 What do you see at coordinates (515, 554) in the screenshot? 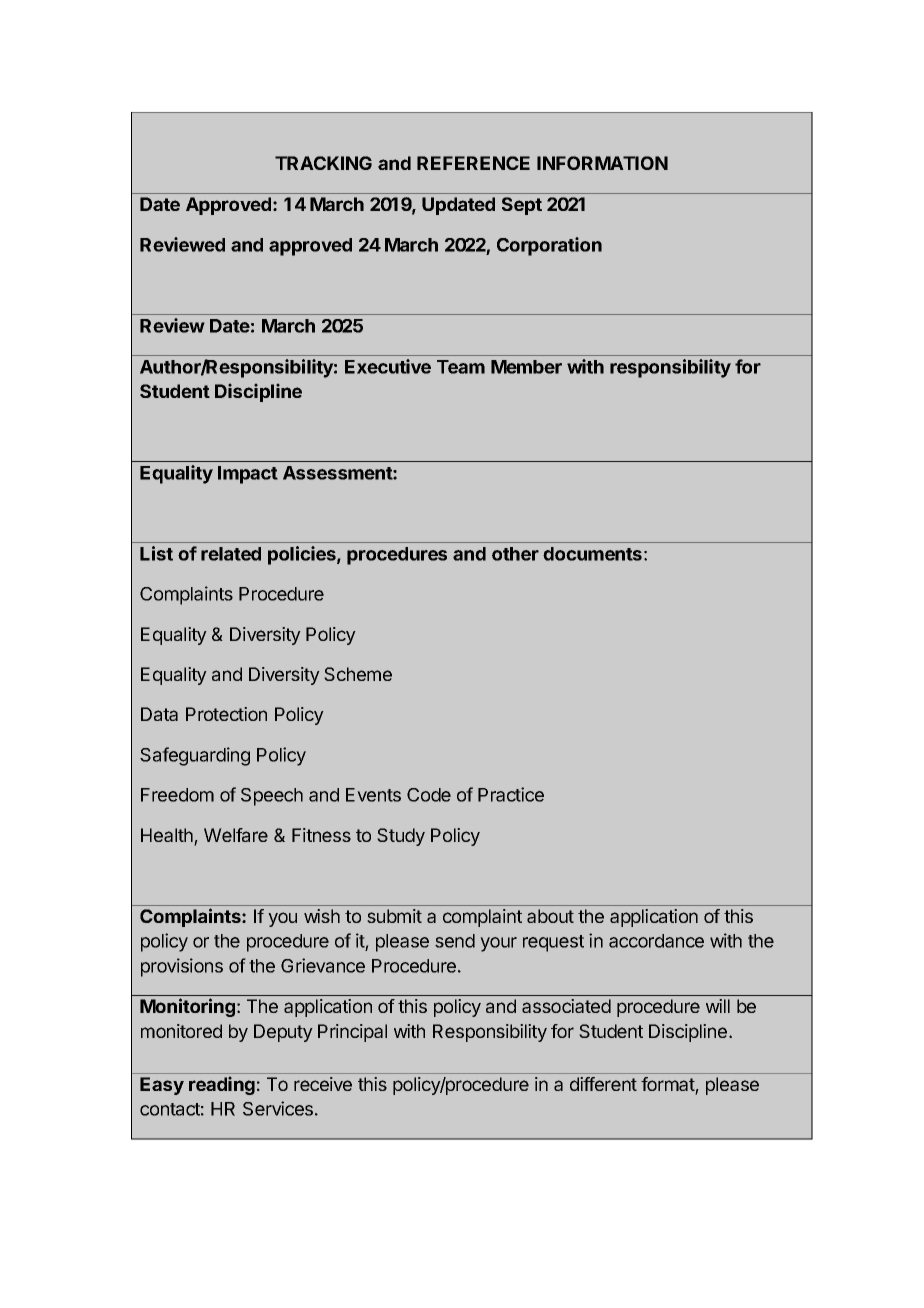
I see `other` at bounding box center [515, 554].
